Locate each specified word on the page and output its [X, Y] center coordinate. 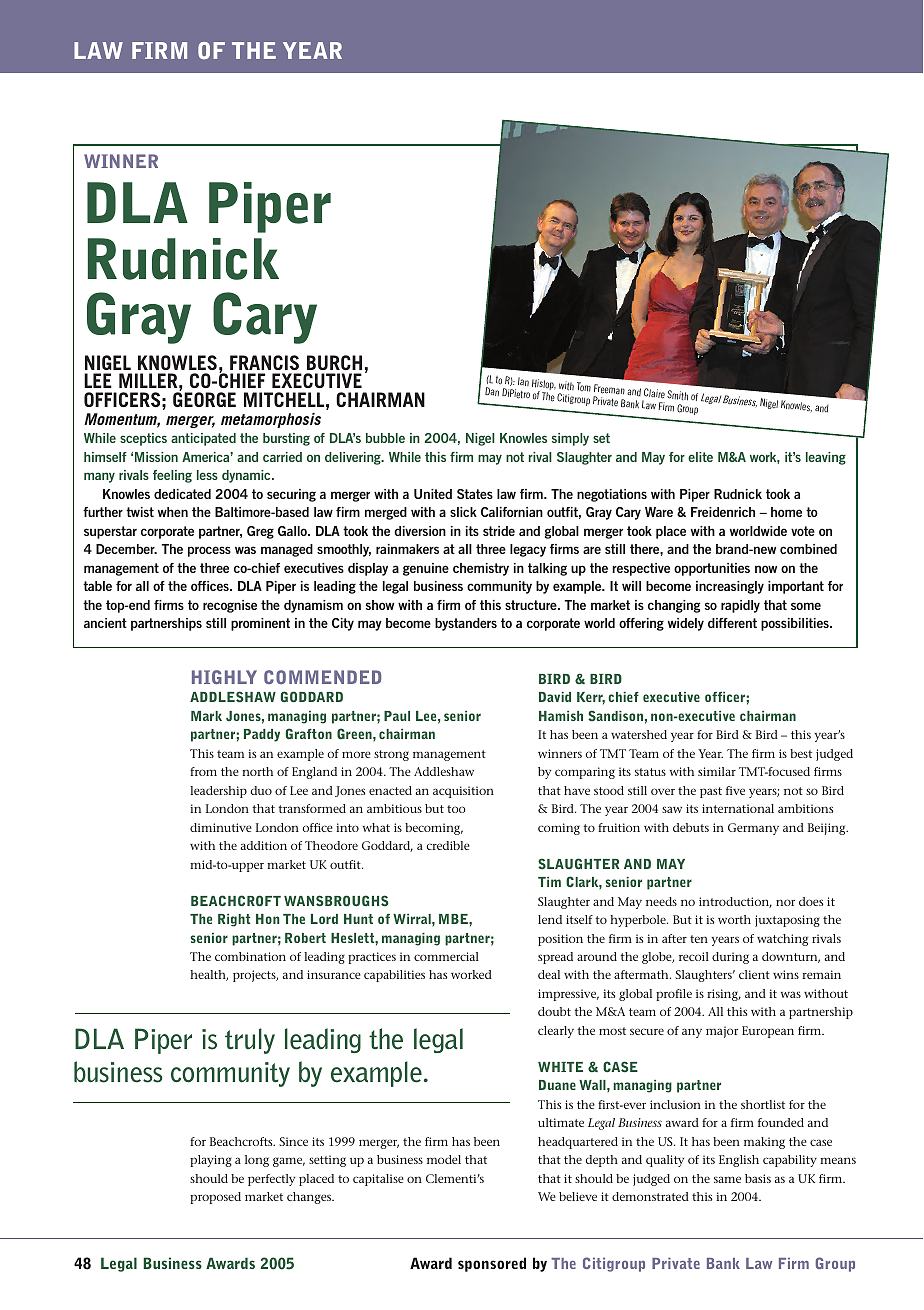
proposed [215, 1198]
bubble [385, 438]
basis [758, 1178]
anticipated [203, 439]
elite [700, 457]
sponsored [492, 1264]
